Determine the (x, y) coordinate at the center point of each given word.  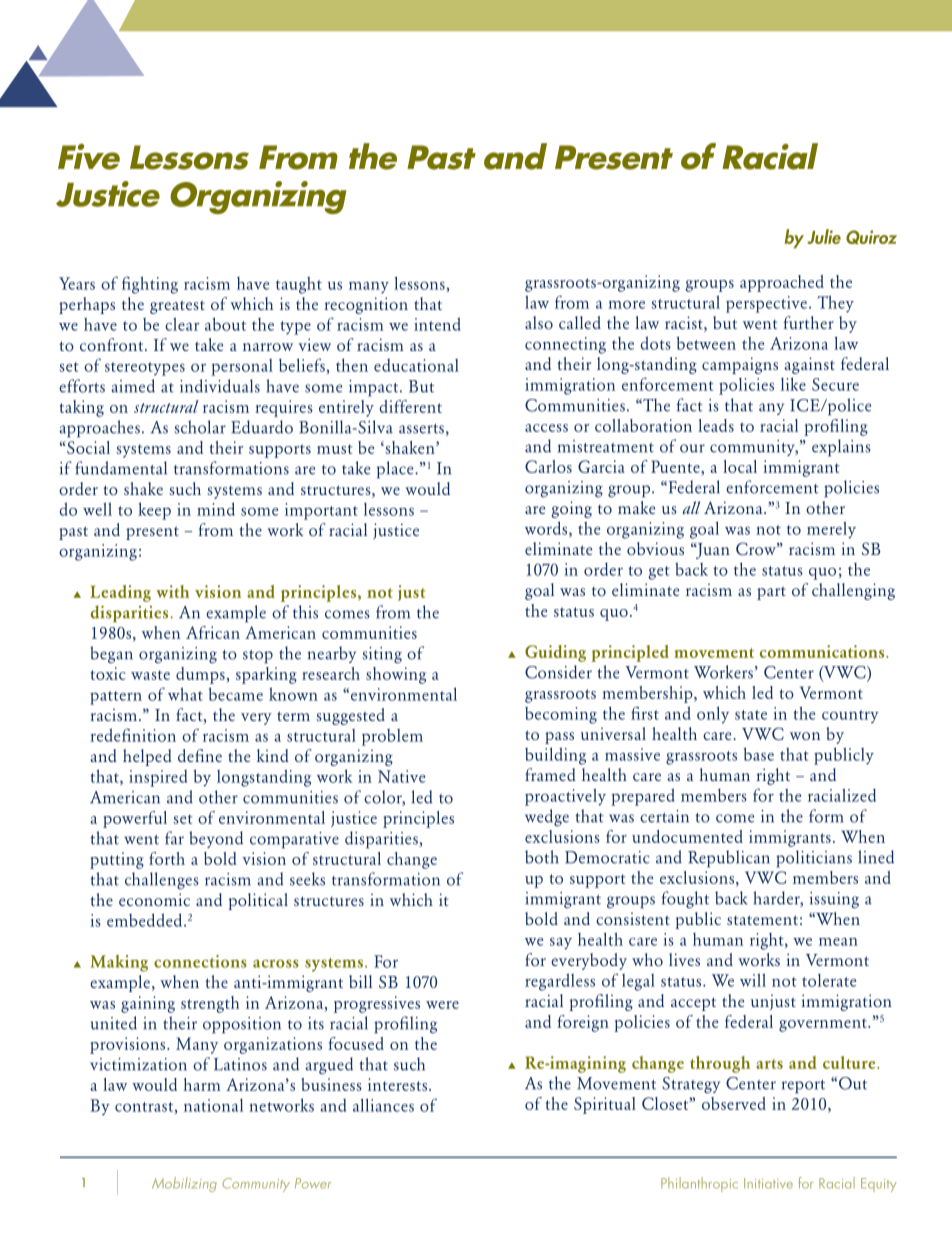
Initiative (768, 1183)
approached (782, 283)
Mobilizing (184, 1184)
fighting (150, 285)
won (805, 736)
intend (437, 324)
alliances (383, 1105)
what (185, 694)
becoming (561, 715)
